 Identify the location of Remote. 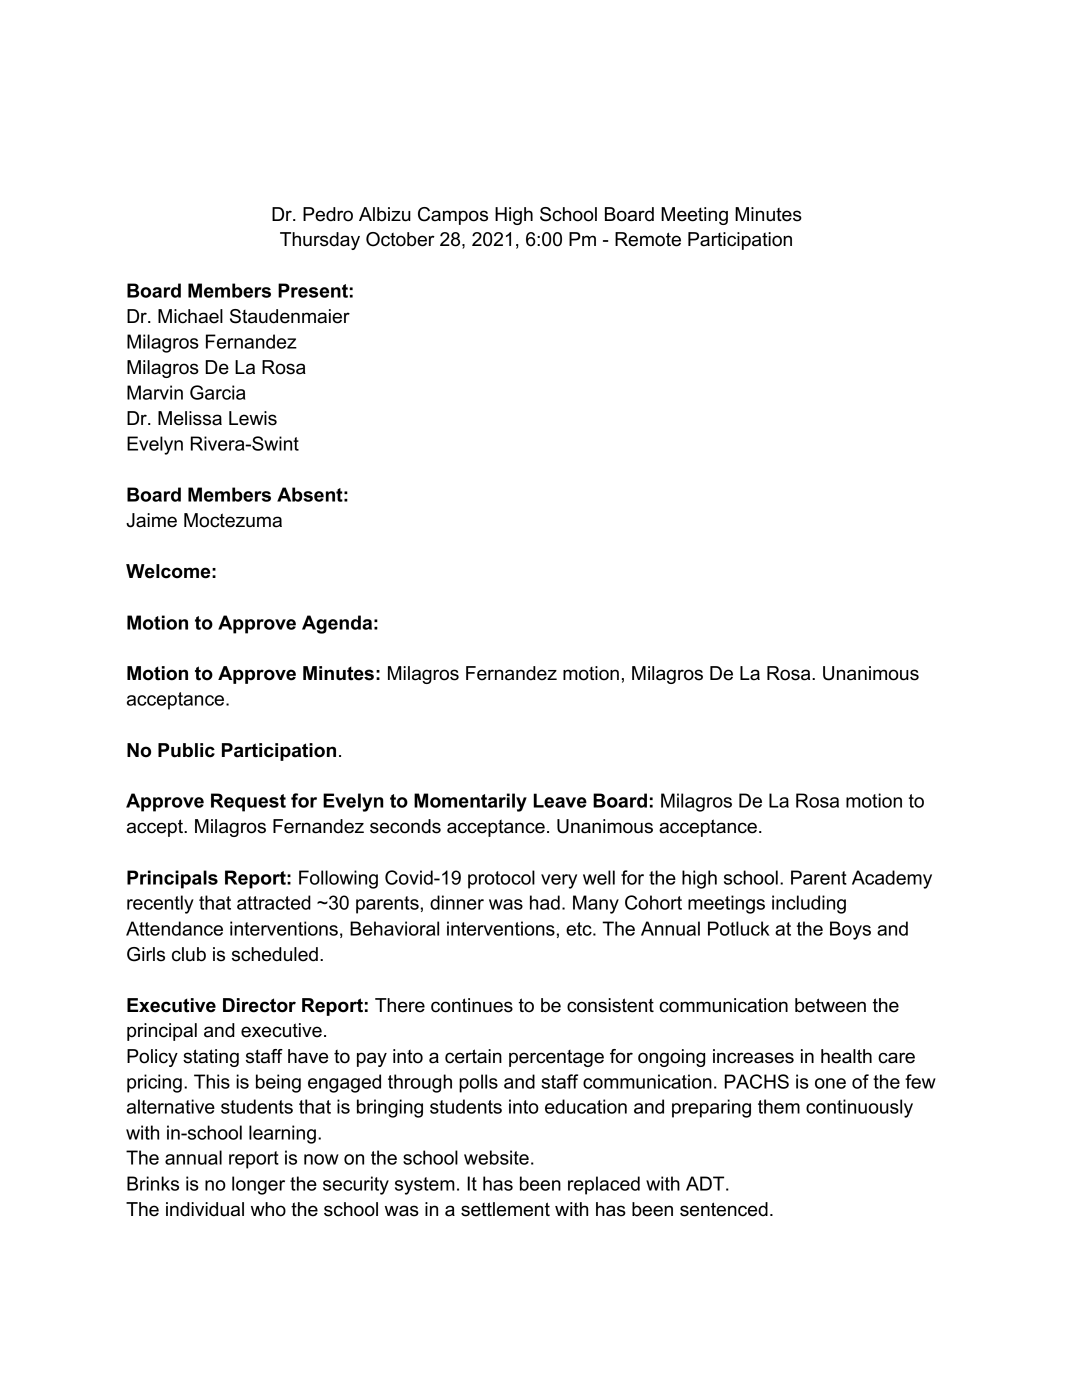
(648, 239).
